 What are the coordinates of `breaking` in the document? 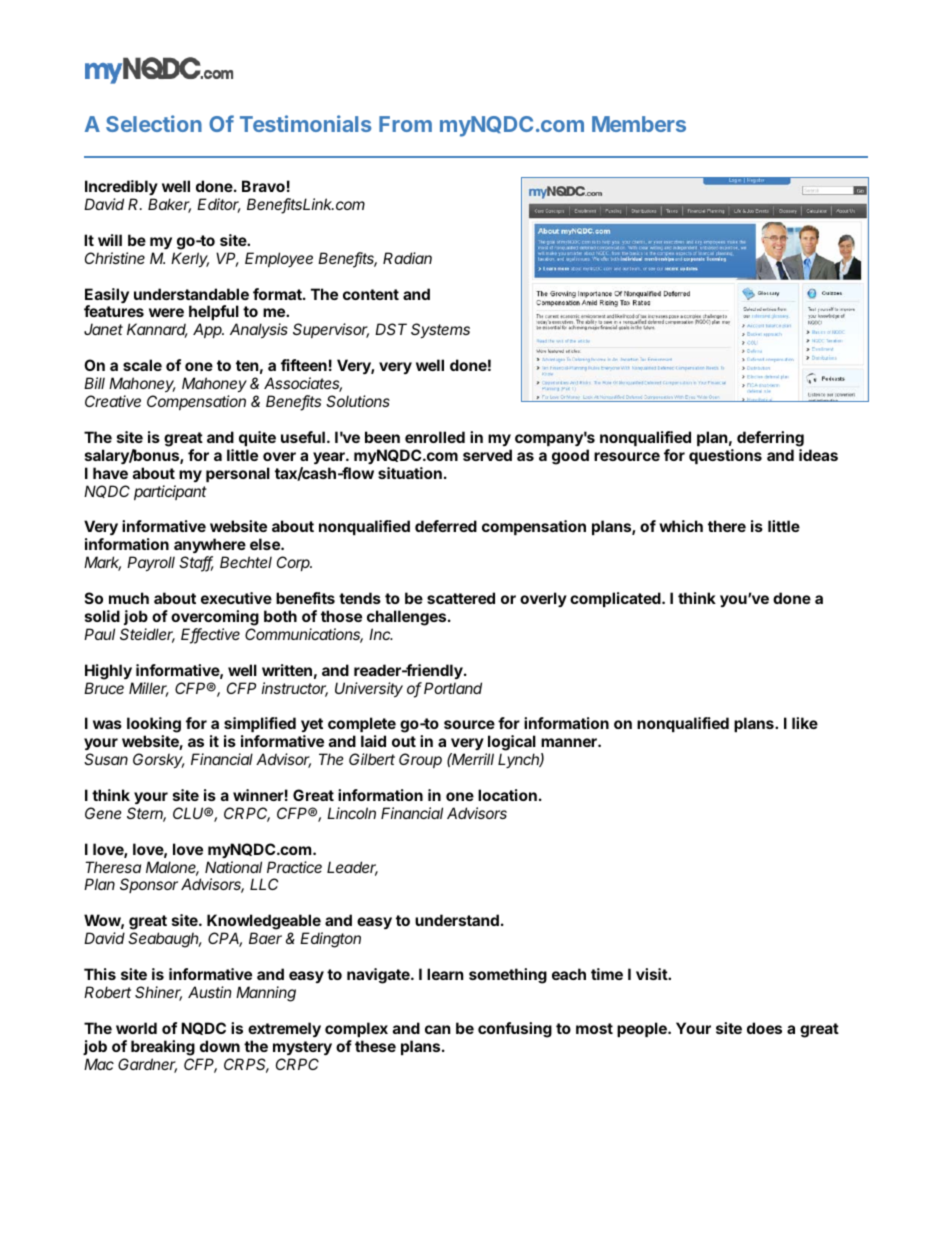 It's located at (163, 1048).
